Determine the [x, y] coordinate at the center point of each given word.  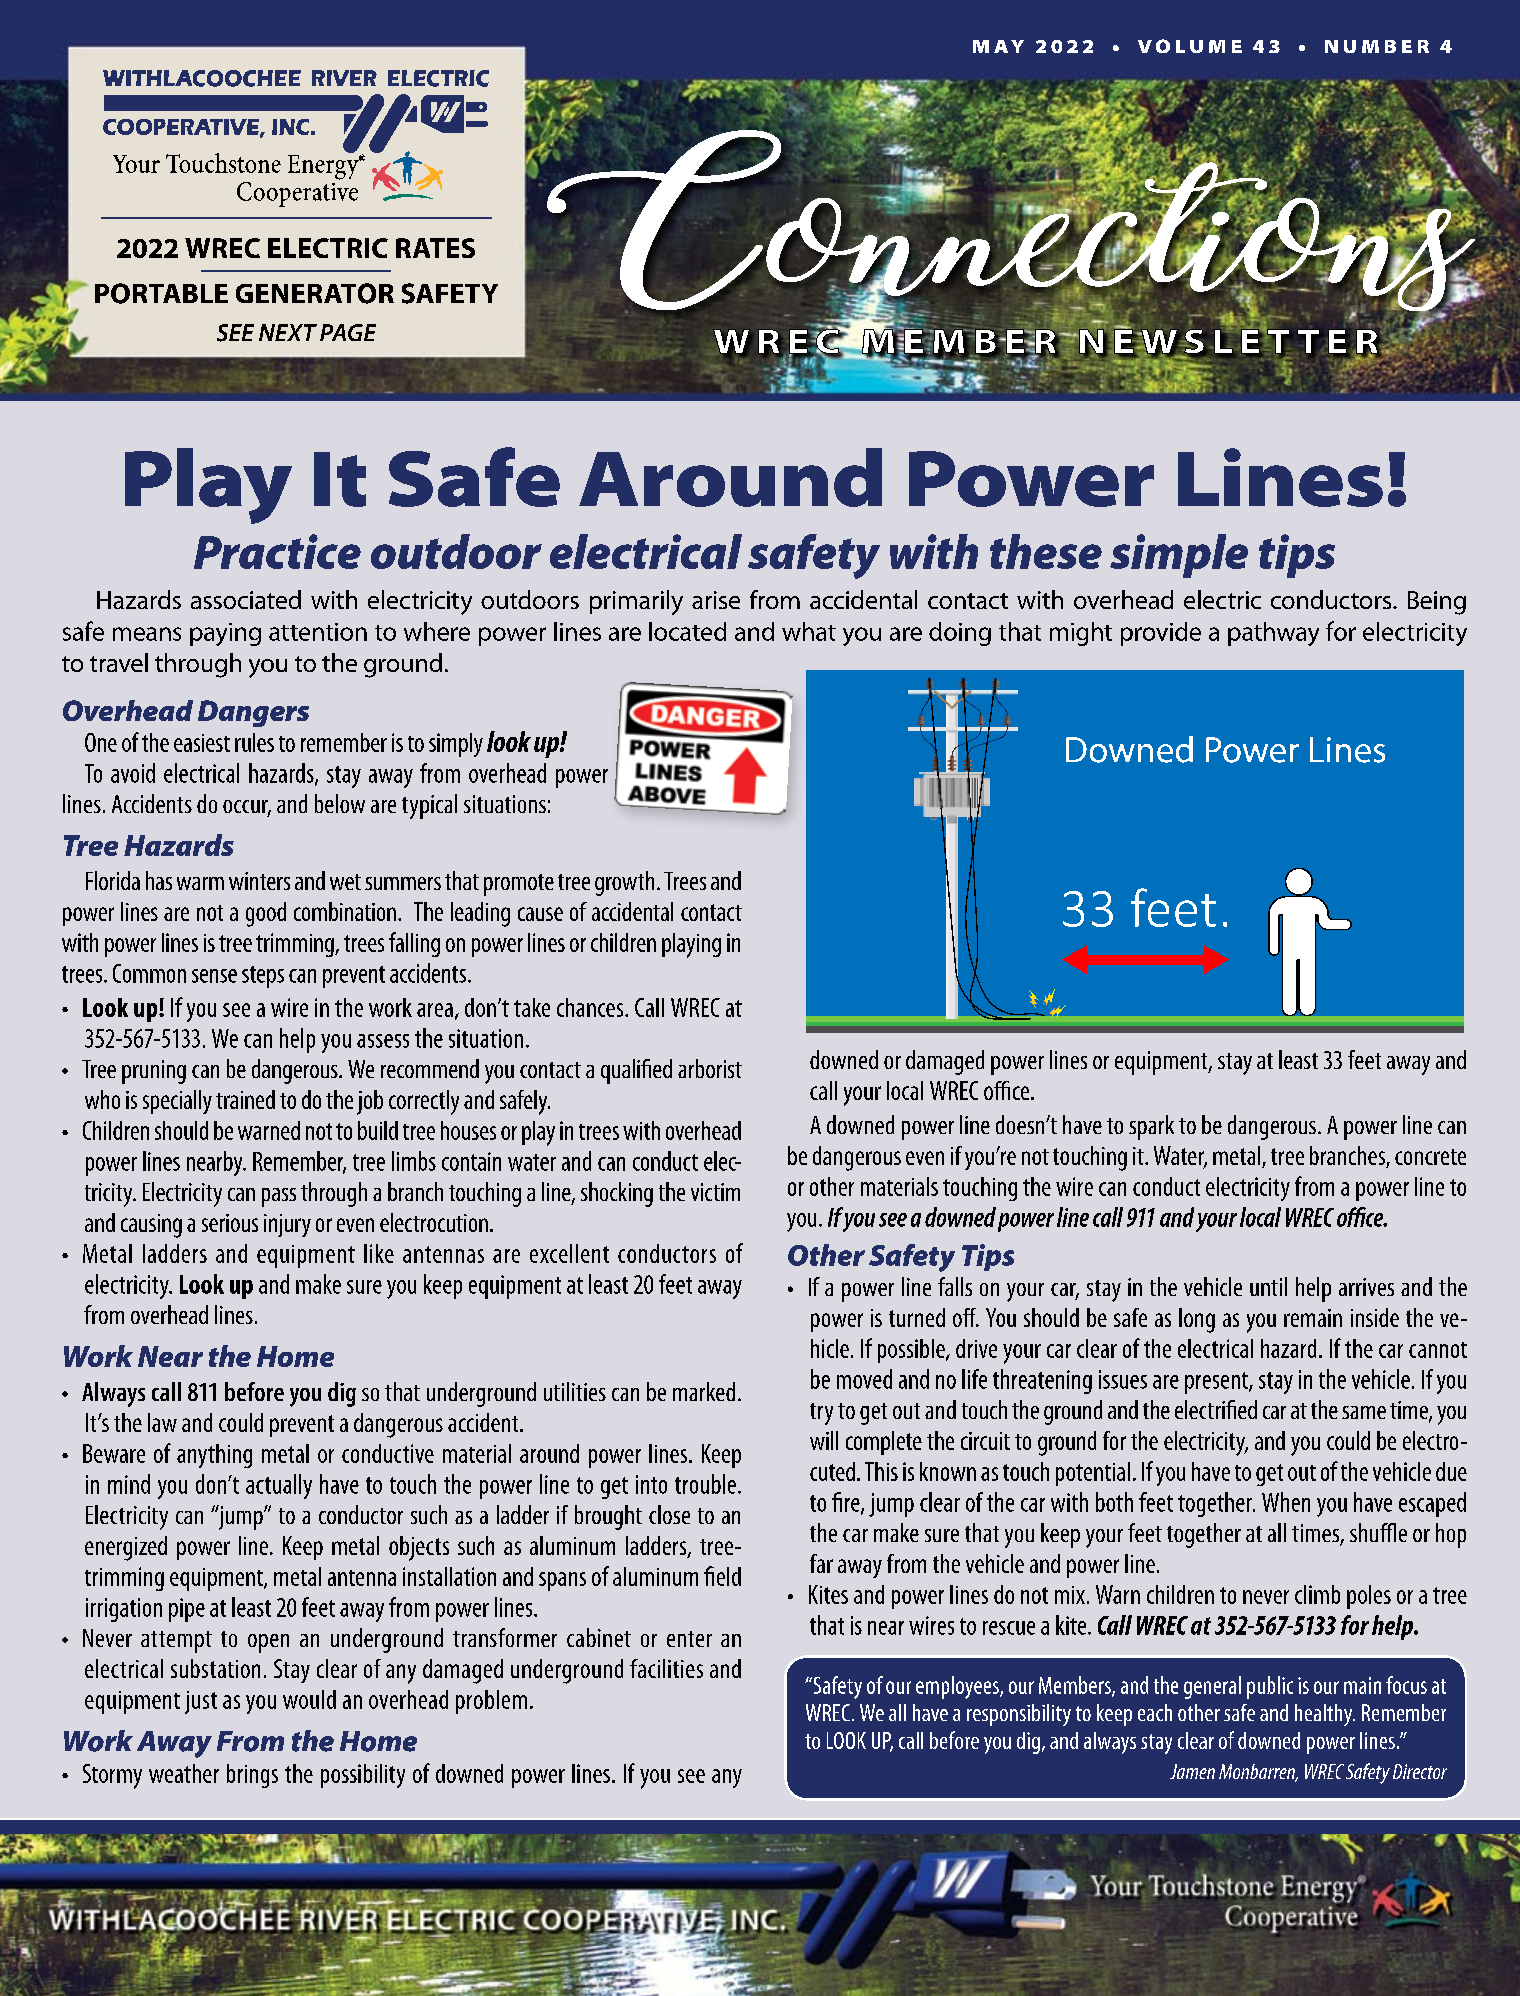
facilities [666, 1668]
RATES [435, 248]
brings [252, 1776]
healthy [1325, 1715]
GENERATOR [315, 293]
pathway [1273, 634]
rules [254, 742]
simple [1179, 556]
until [1268, 1286]
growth [624, 883]
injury [287, 1225]
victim [715, 1192]
